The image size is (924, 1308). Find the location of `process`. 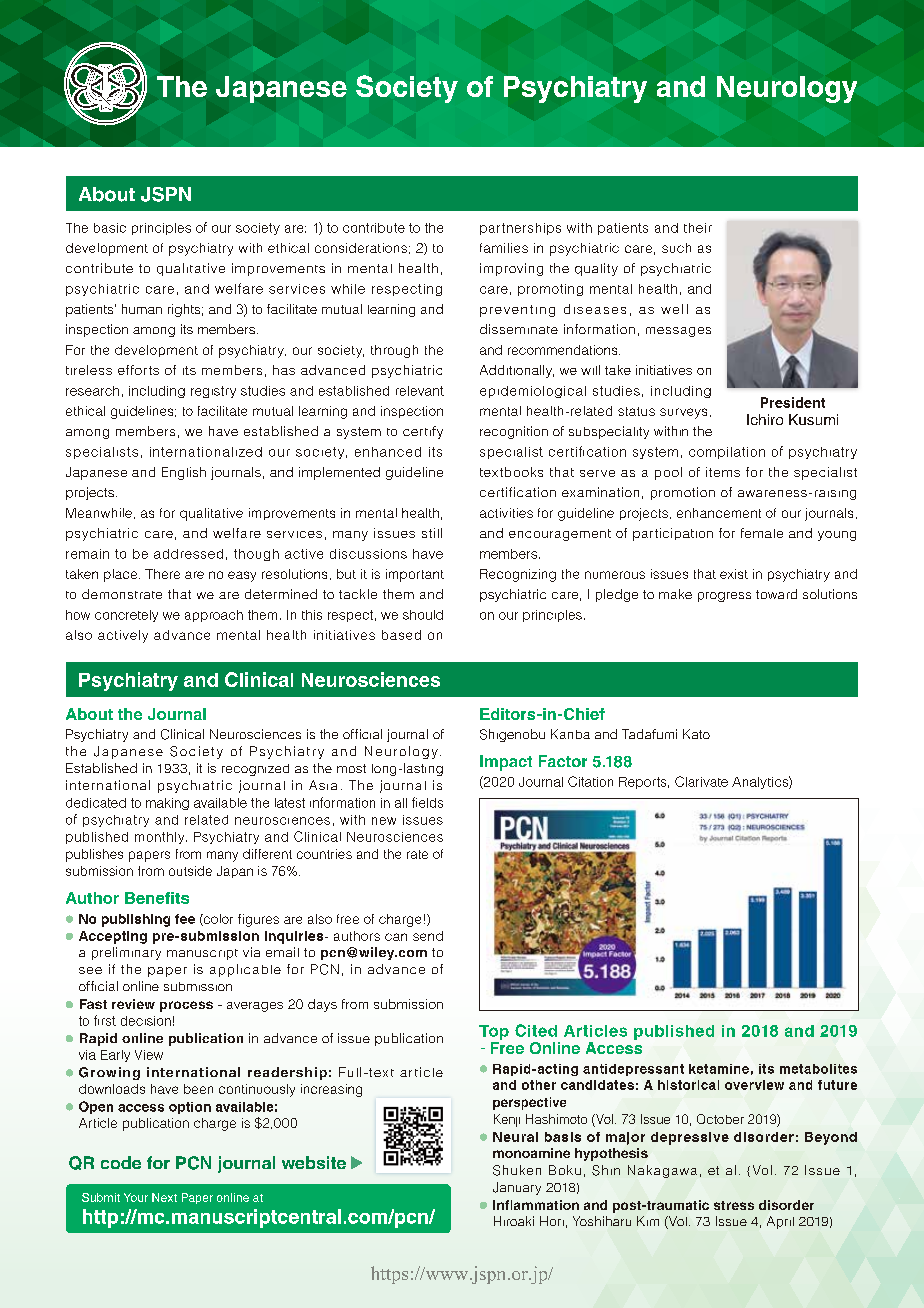

process is located at coordinates (186, 1006).
